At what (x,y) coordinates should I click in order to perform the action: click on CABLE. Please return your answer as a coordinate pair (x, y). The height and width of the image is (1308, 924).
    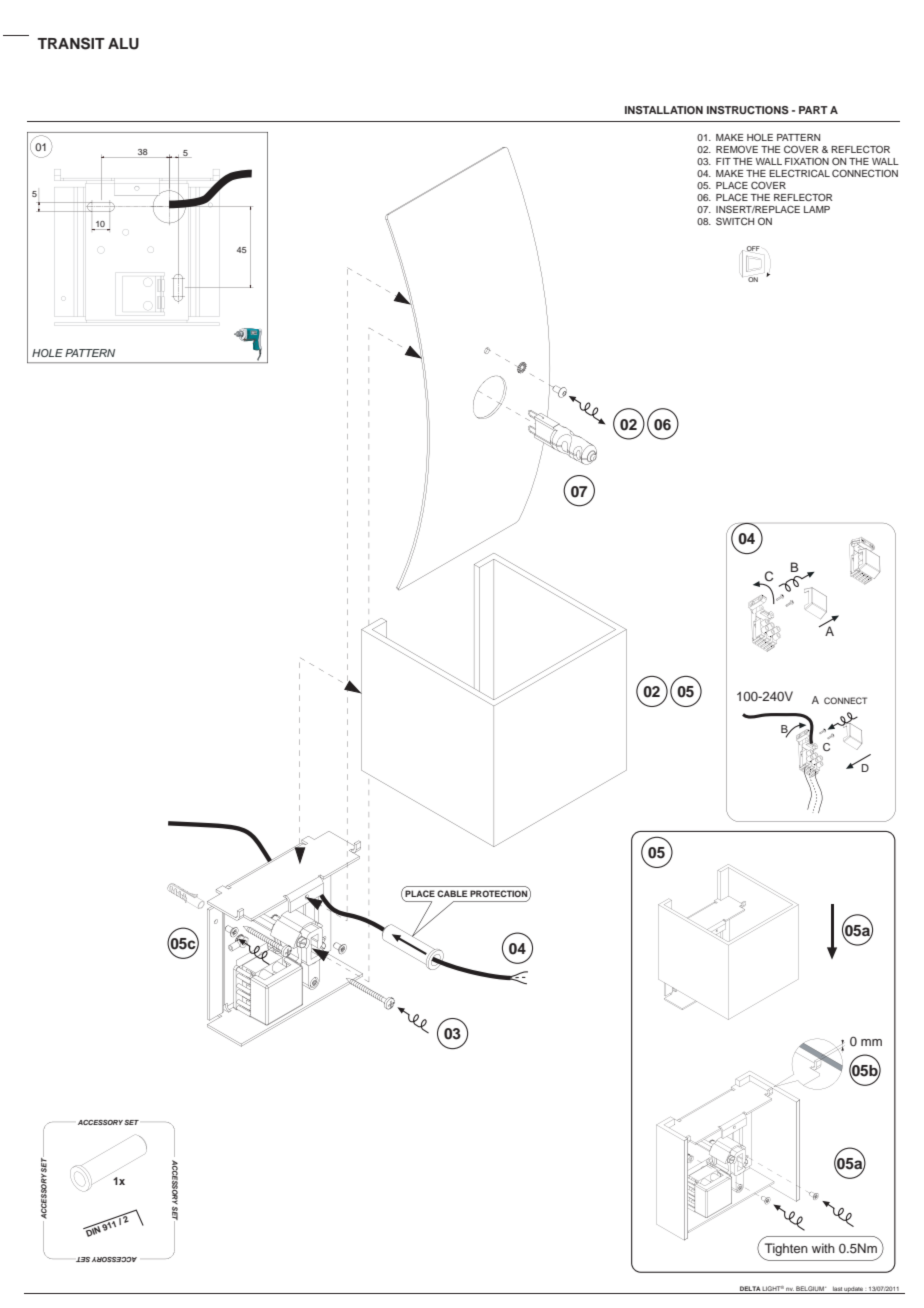
    Looking at the image, I should click on (452, 893).
